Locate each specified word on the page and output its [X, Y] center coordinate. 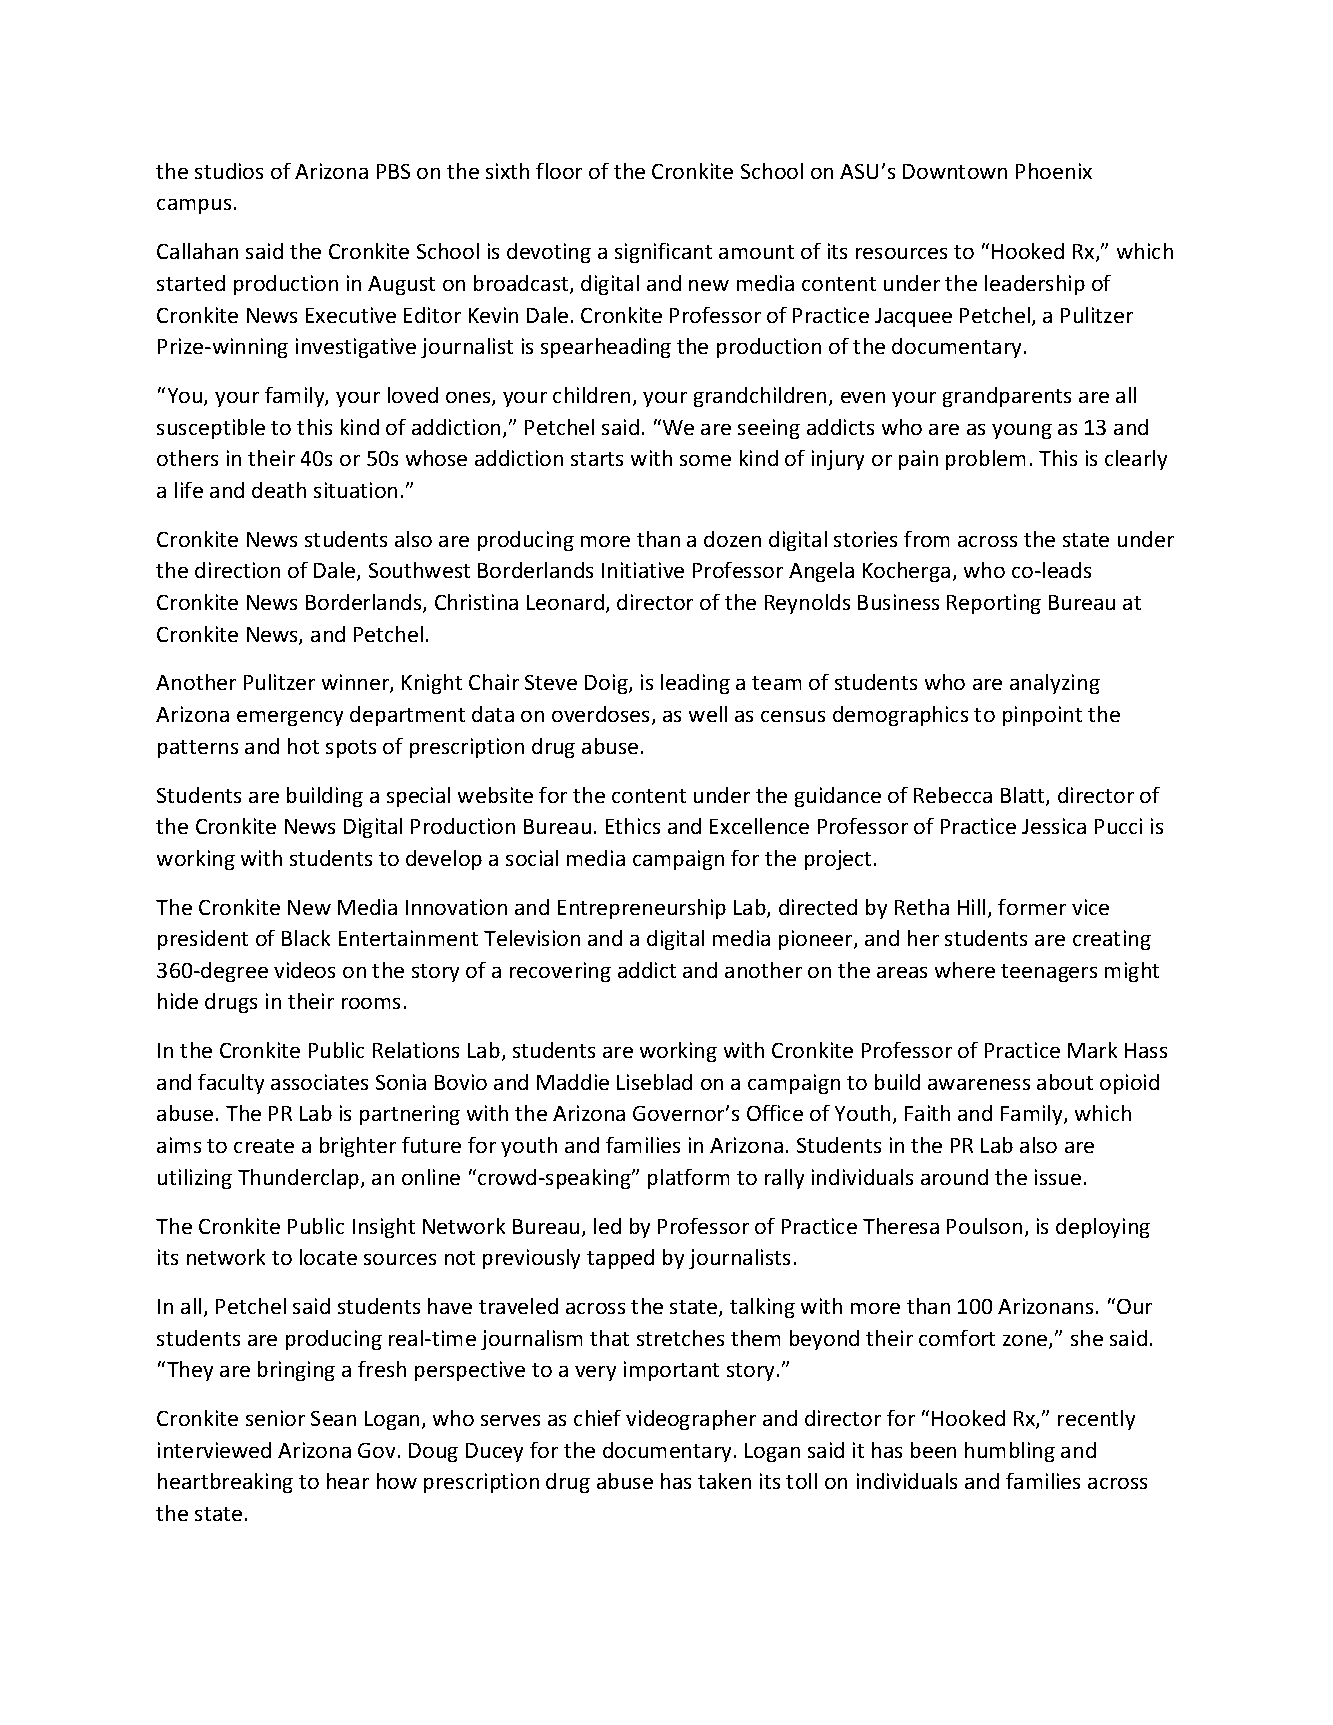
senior [275, 1418]
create [264, 1146]
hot [303, 746]
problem [985, 460]
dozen [732, 539]
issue [1058, 1177]
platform [688, 1179]
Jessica [1054, 826]
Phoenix [1054, 171]
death [279, 490]
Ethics [633, 826]
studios [229, 171]
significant [663, 253]
